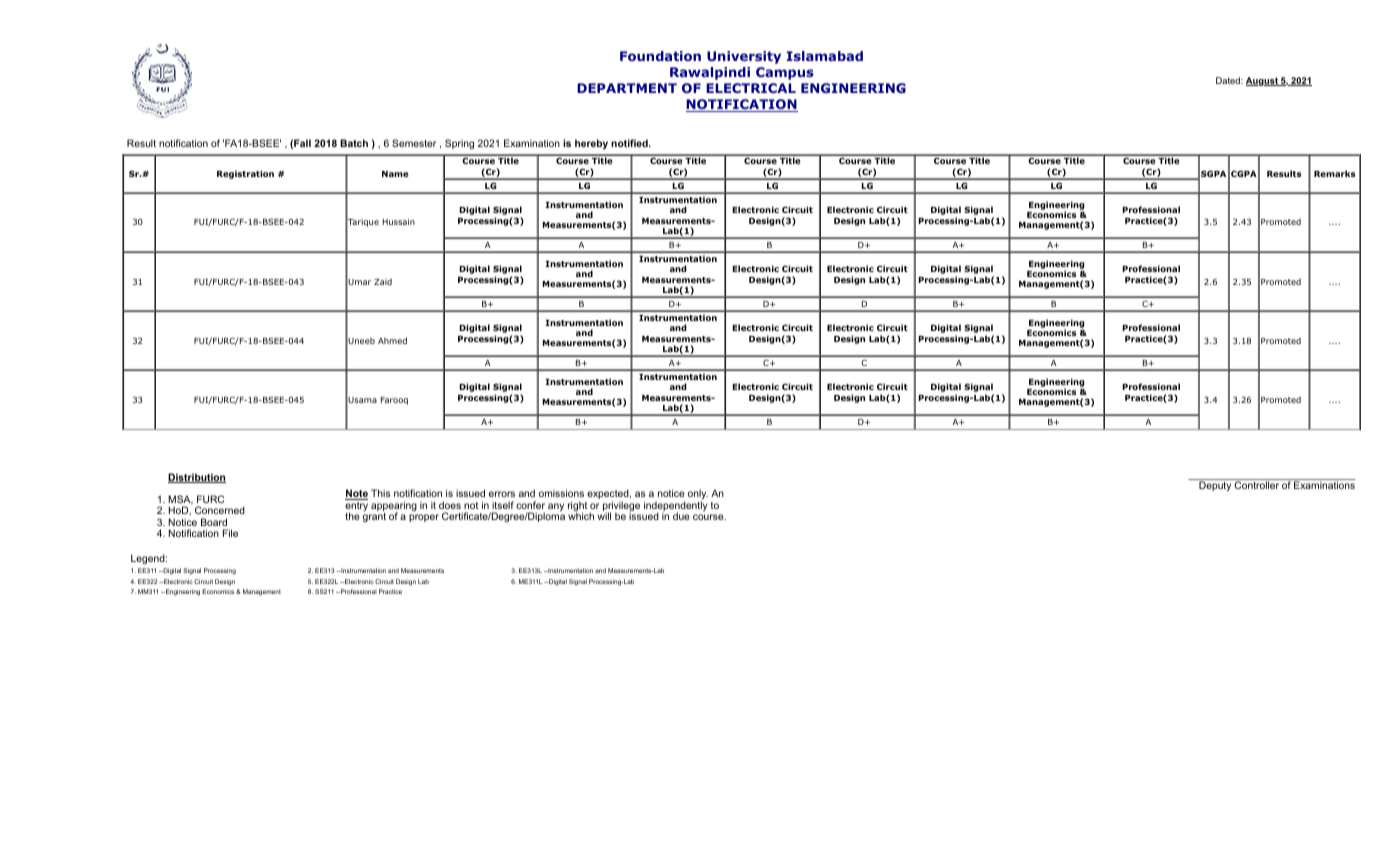  Describe the element at coordinates (1263, 81) in the image. I see `August` at that location.
